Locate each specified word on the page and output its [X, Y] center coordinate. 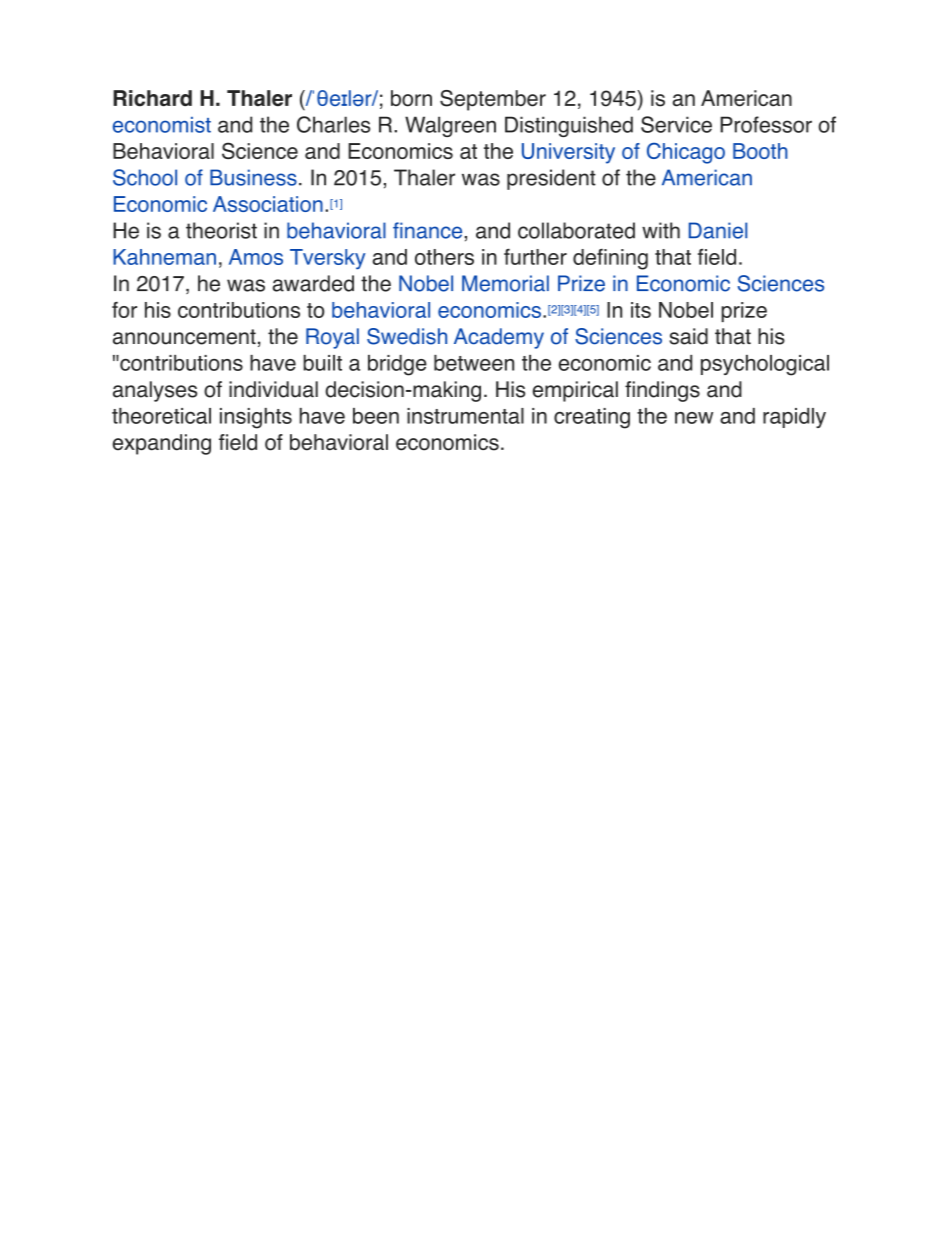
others [444, 257]
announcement [184, 337]
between [474, 363]
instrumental [465, 416]
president [551, 179]
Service [676, 124]
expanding [162, 444]
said [688, 336]
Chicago [686, 153]
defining [610, 259]
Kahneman [164, 257]
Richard [152, 98]
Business [253, 177]
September [493, 100]
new [694, 418]
